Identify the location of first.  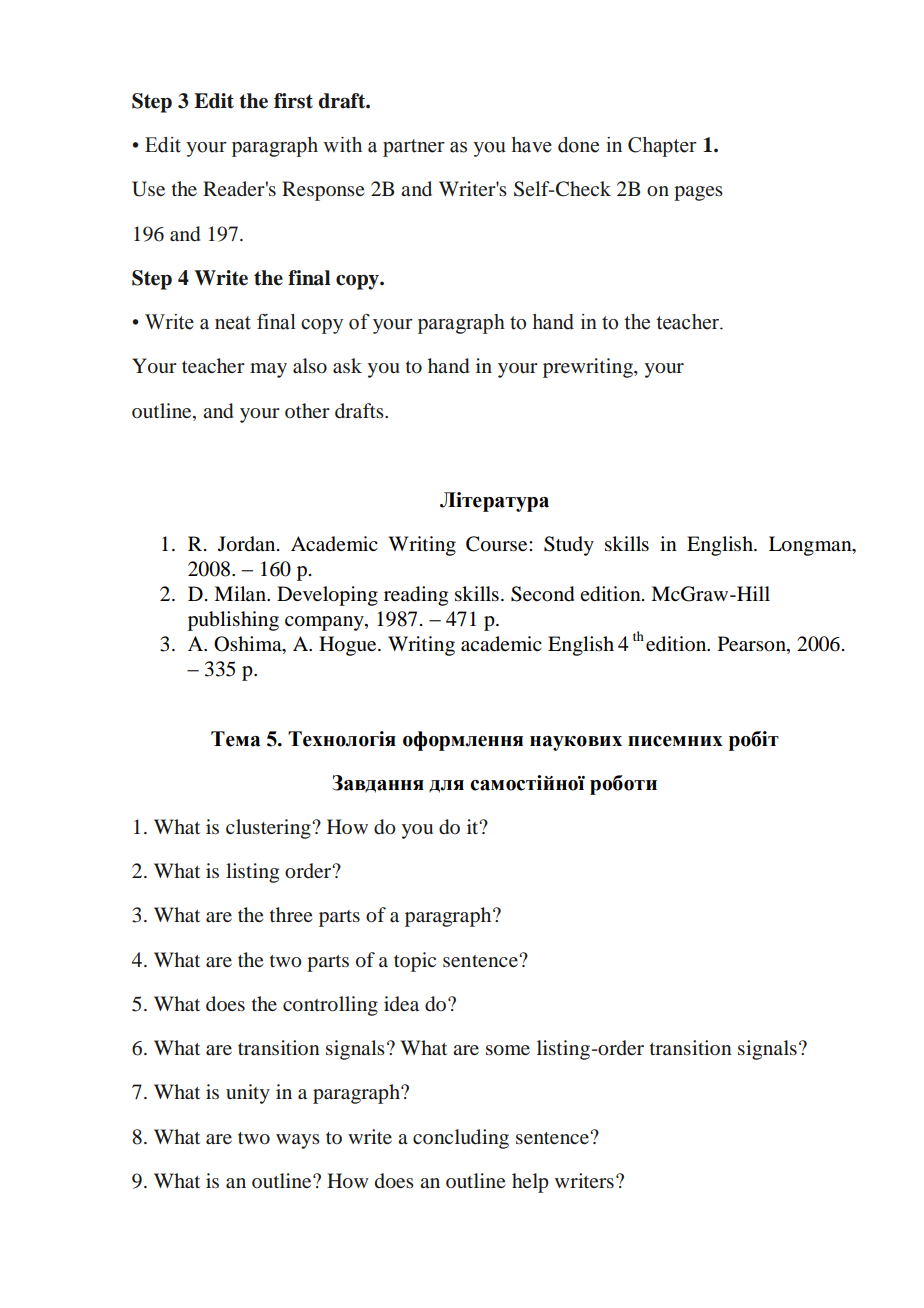
(293, 101).
